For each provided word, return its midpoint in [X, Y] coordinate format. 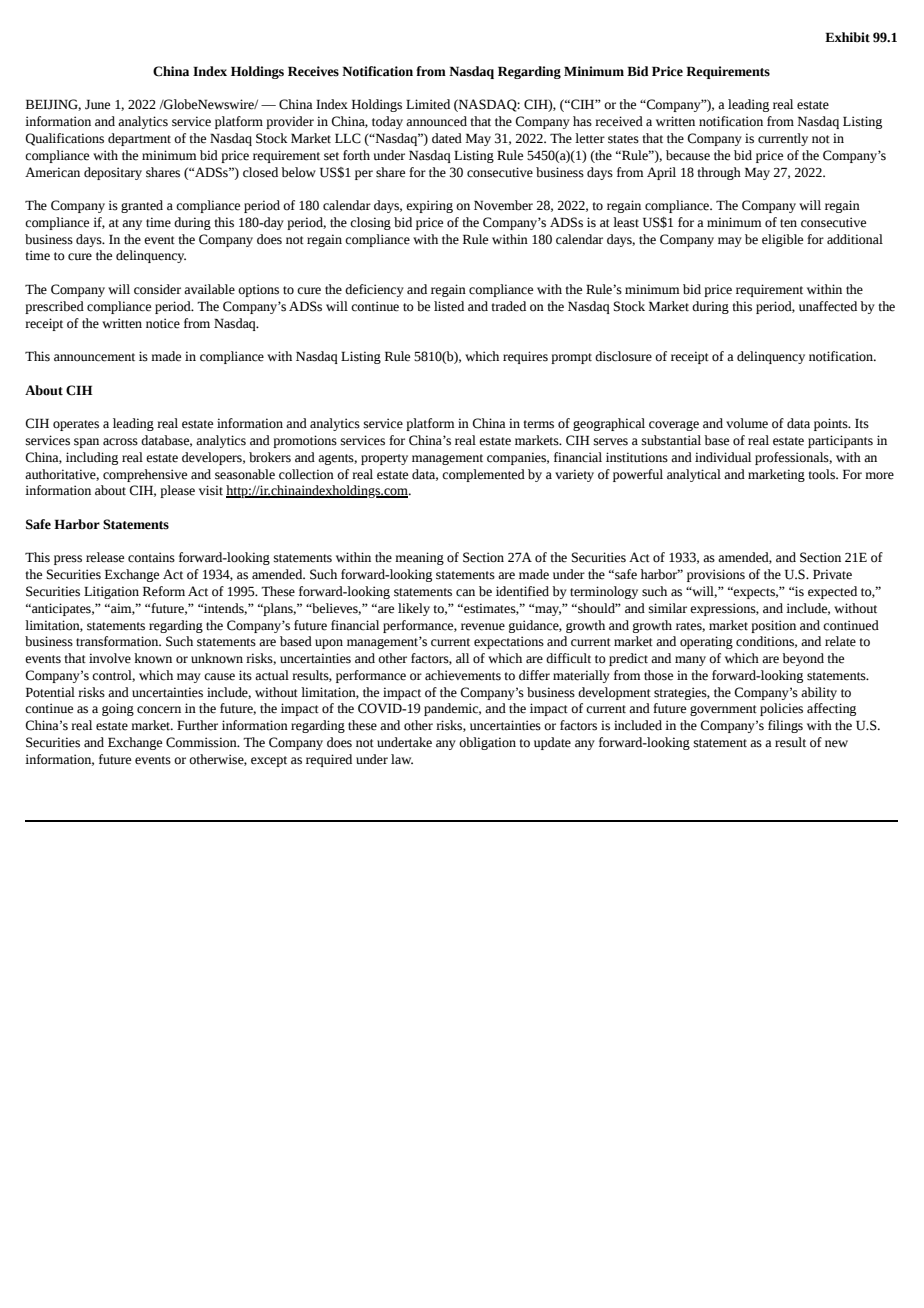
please [177, 491]
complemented [483, 475]
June [97, 104]
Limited [428, 104]
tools [823, 474]
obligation [487, 743]
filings [785, 726]
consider [157, 289]
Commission [202, 742]
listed [449, 306]
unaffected [828, 306]
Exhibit [847, 37]
